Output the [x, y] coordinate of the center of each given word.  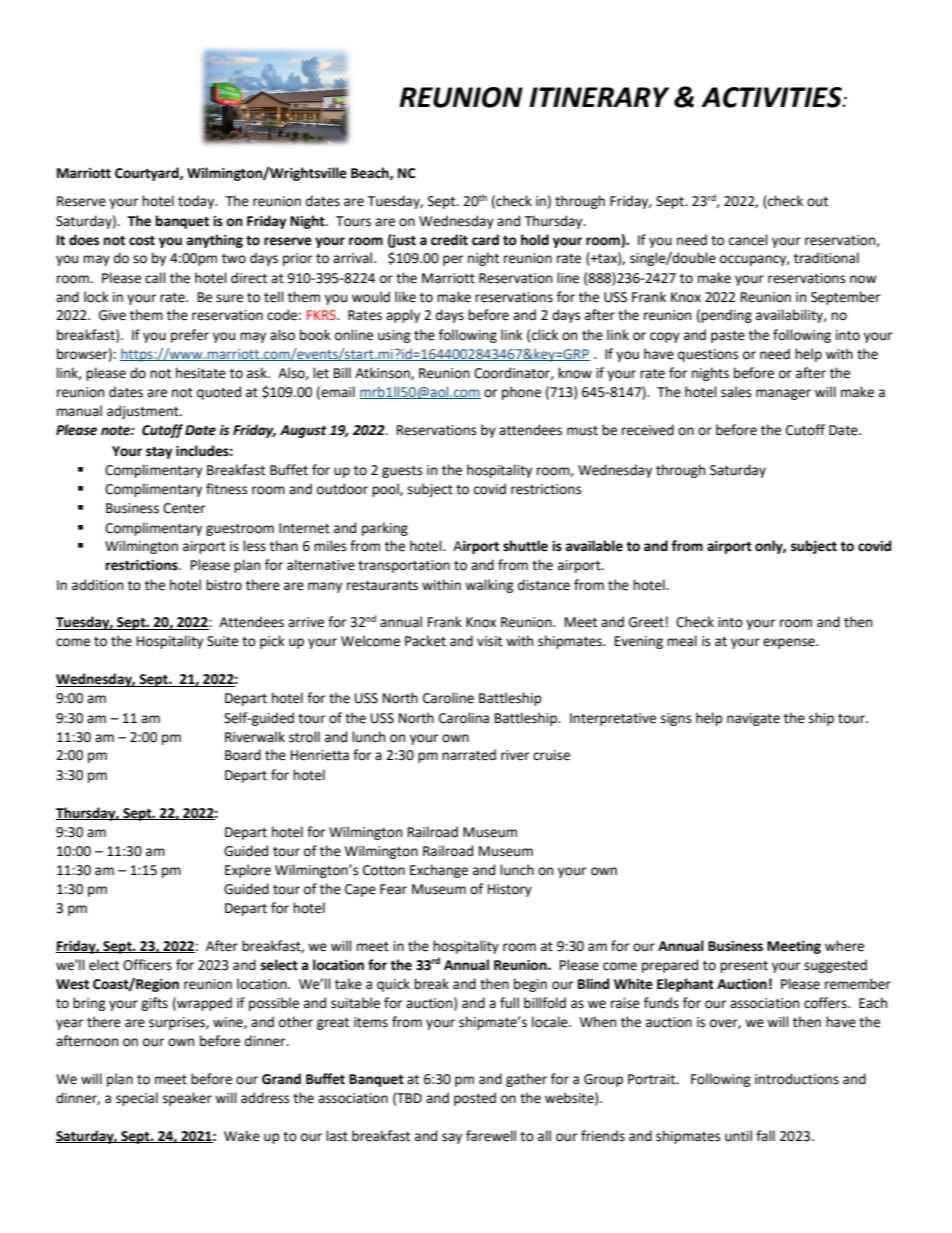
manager [783, 394]
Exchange [439, 871]
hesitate [201, 373]
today [197, 202]
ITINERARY [599, 97]
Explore [248, 871]
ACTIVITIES [772, 97]
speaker [187, 1099]
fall [765, 1136]
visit [489, 641]
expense [790, 643]
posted [475, 1099]
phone [521, 393]
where [844, 946]
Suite [222, 641]
